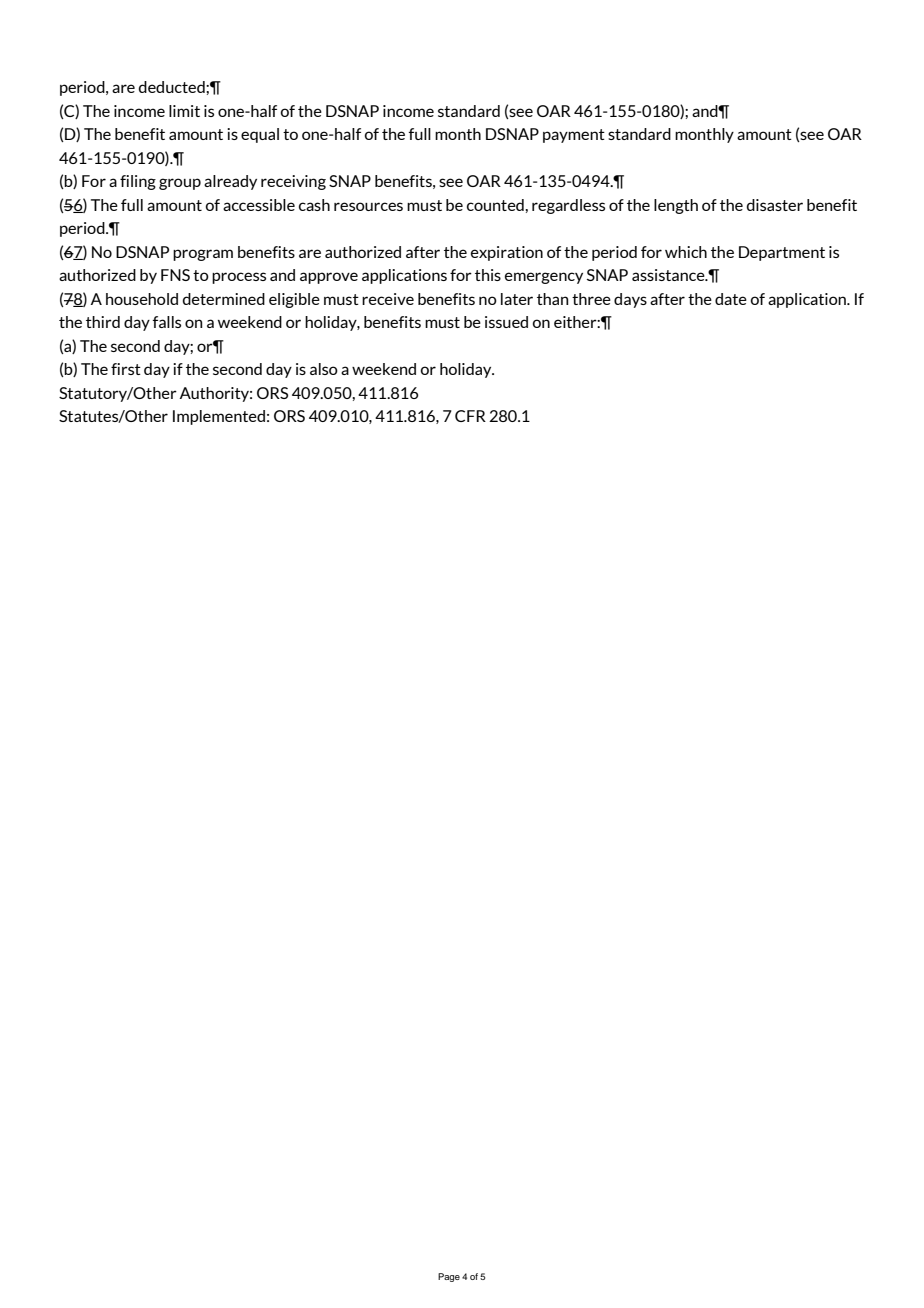 The height and width of the screenshot is (1308, 924). I want to click on Page, so click(449, 1277).
